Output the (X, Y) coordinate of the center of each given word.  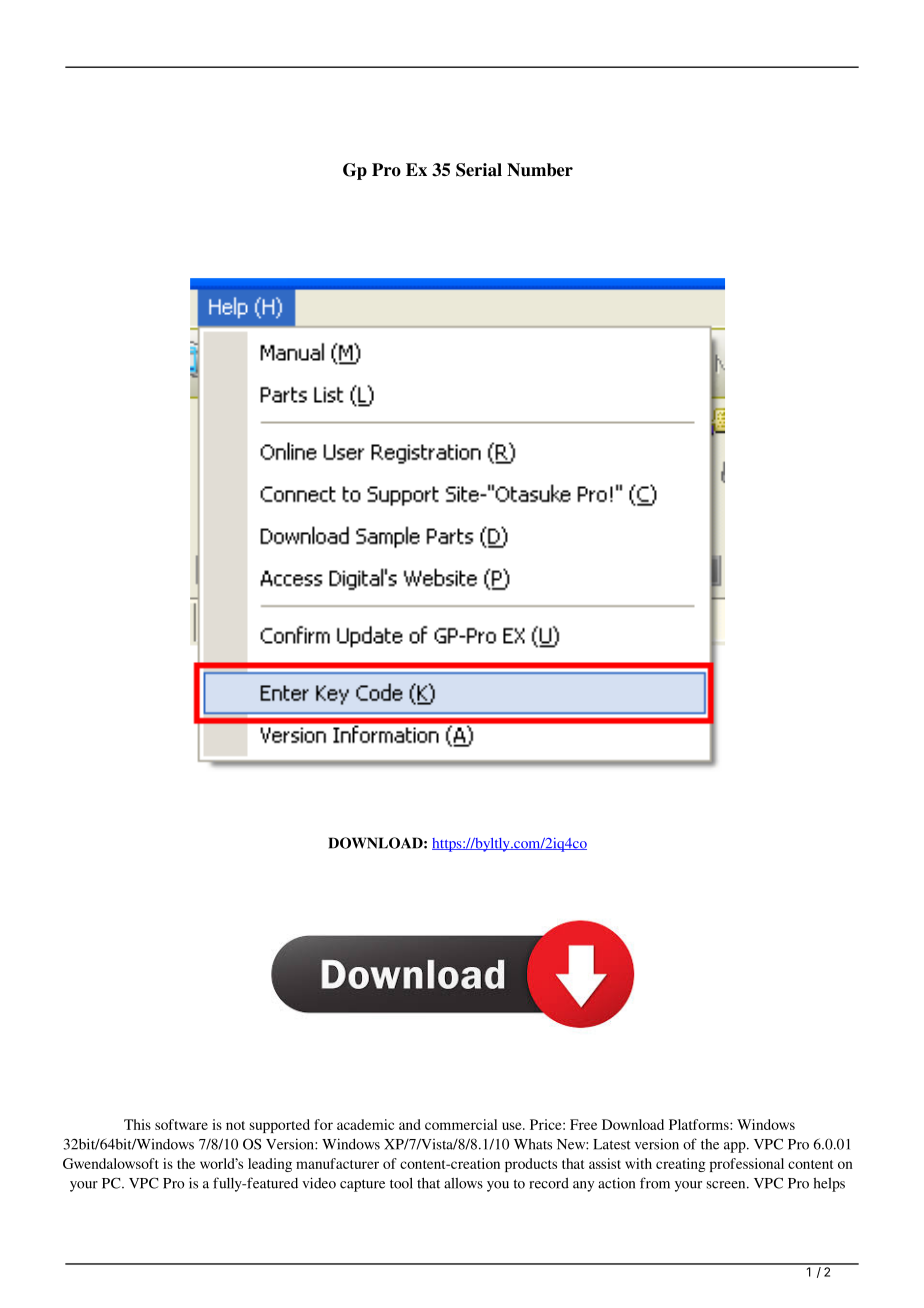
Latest (612, 1144)
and (410, 1124)
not (235, 1125)
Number (540, 170)
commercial (461, 1124)
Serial (479, 170)
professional (747, 1165)
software (181, 1124)
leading (270, 1165)
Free (583, 1124)
